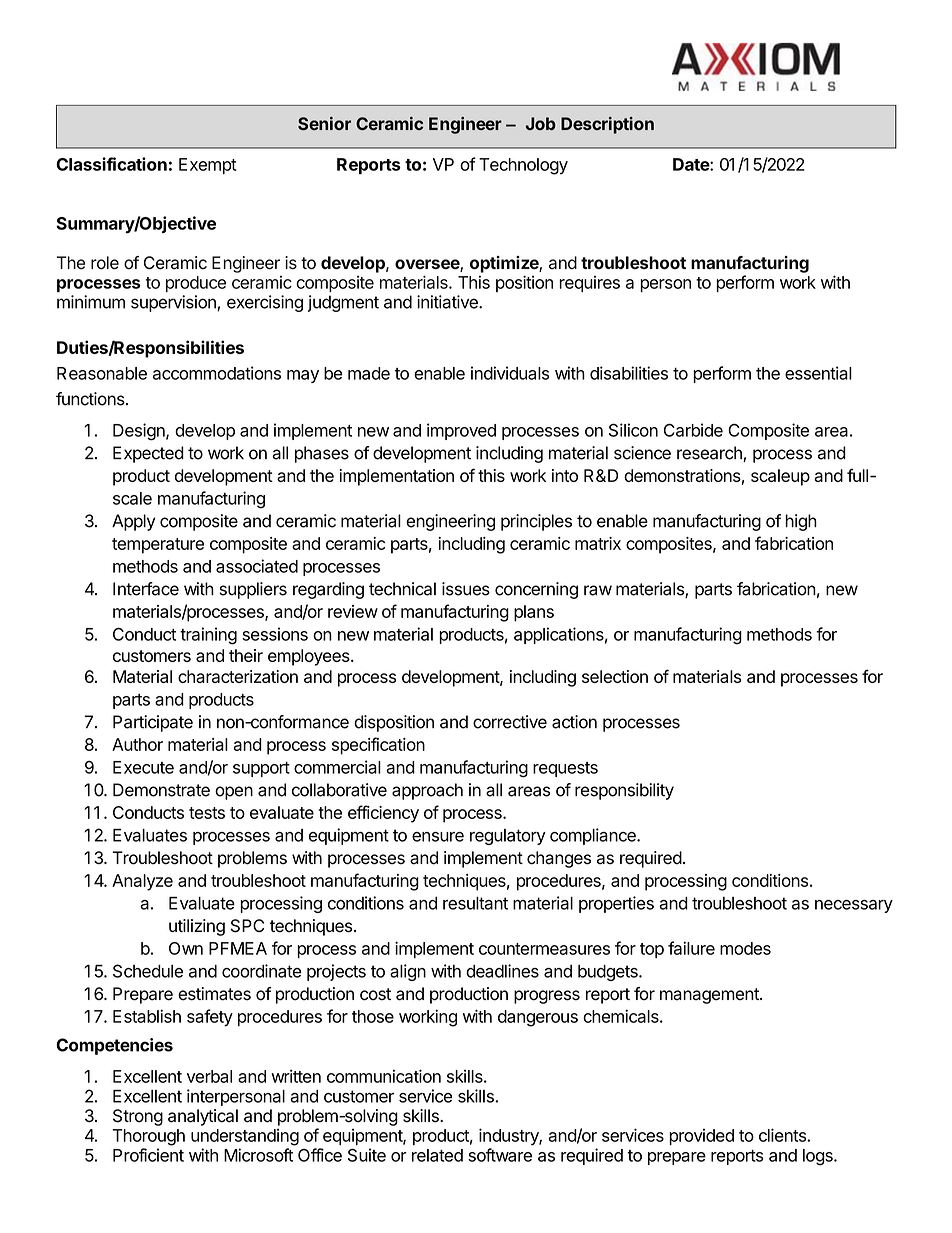 The image size is (952, 1233). Describe the element at coordinates (523, 166) in the document. I see `Technology` at that location.
